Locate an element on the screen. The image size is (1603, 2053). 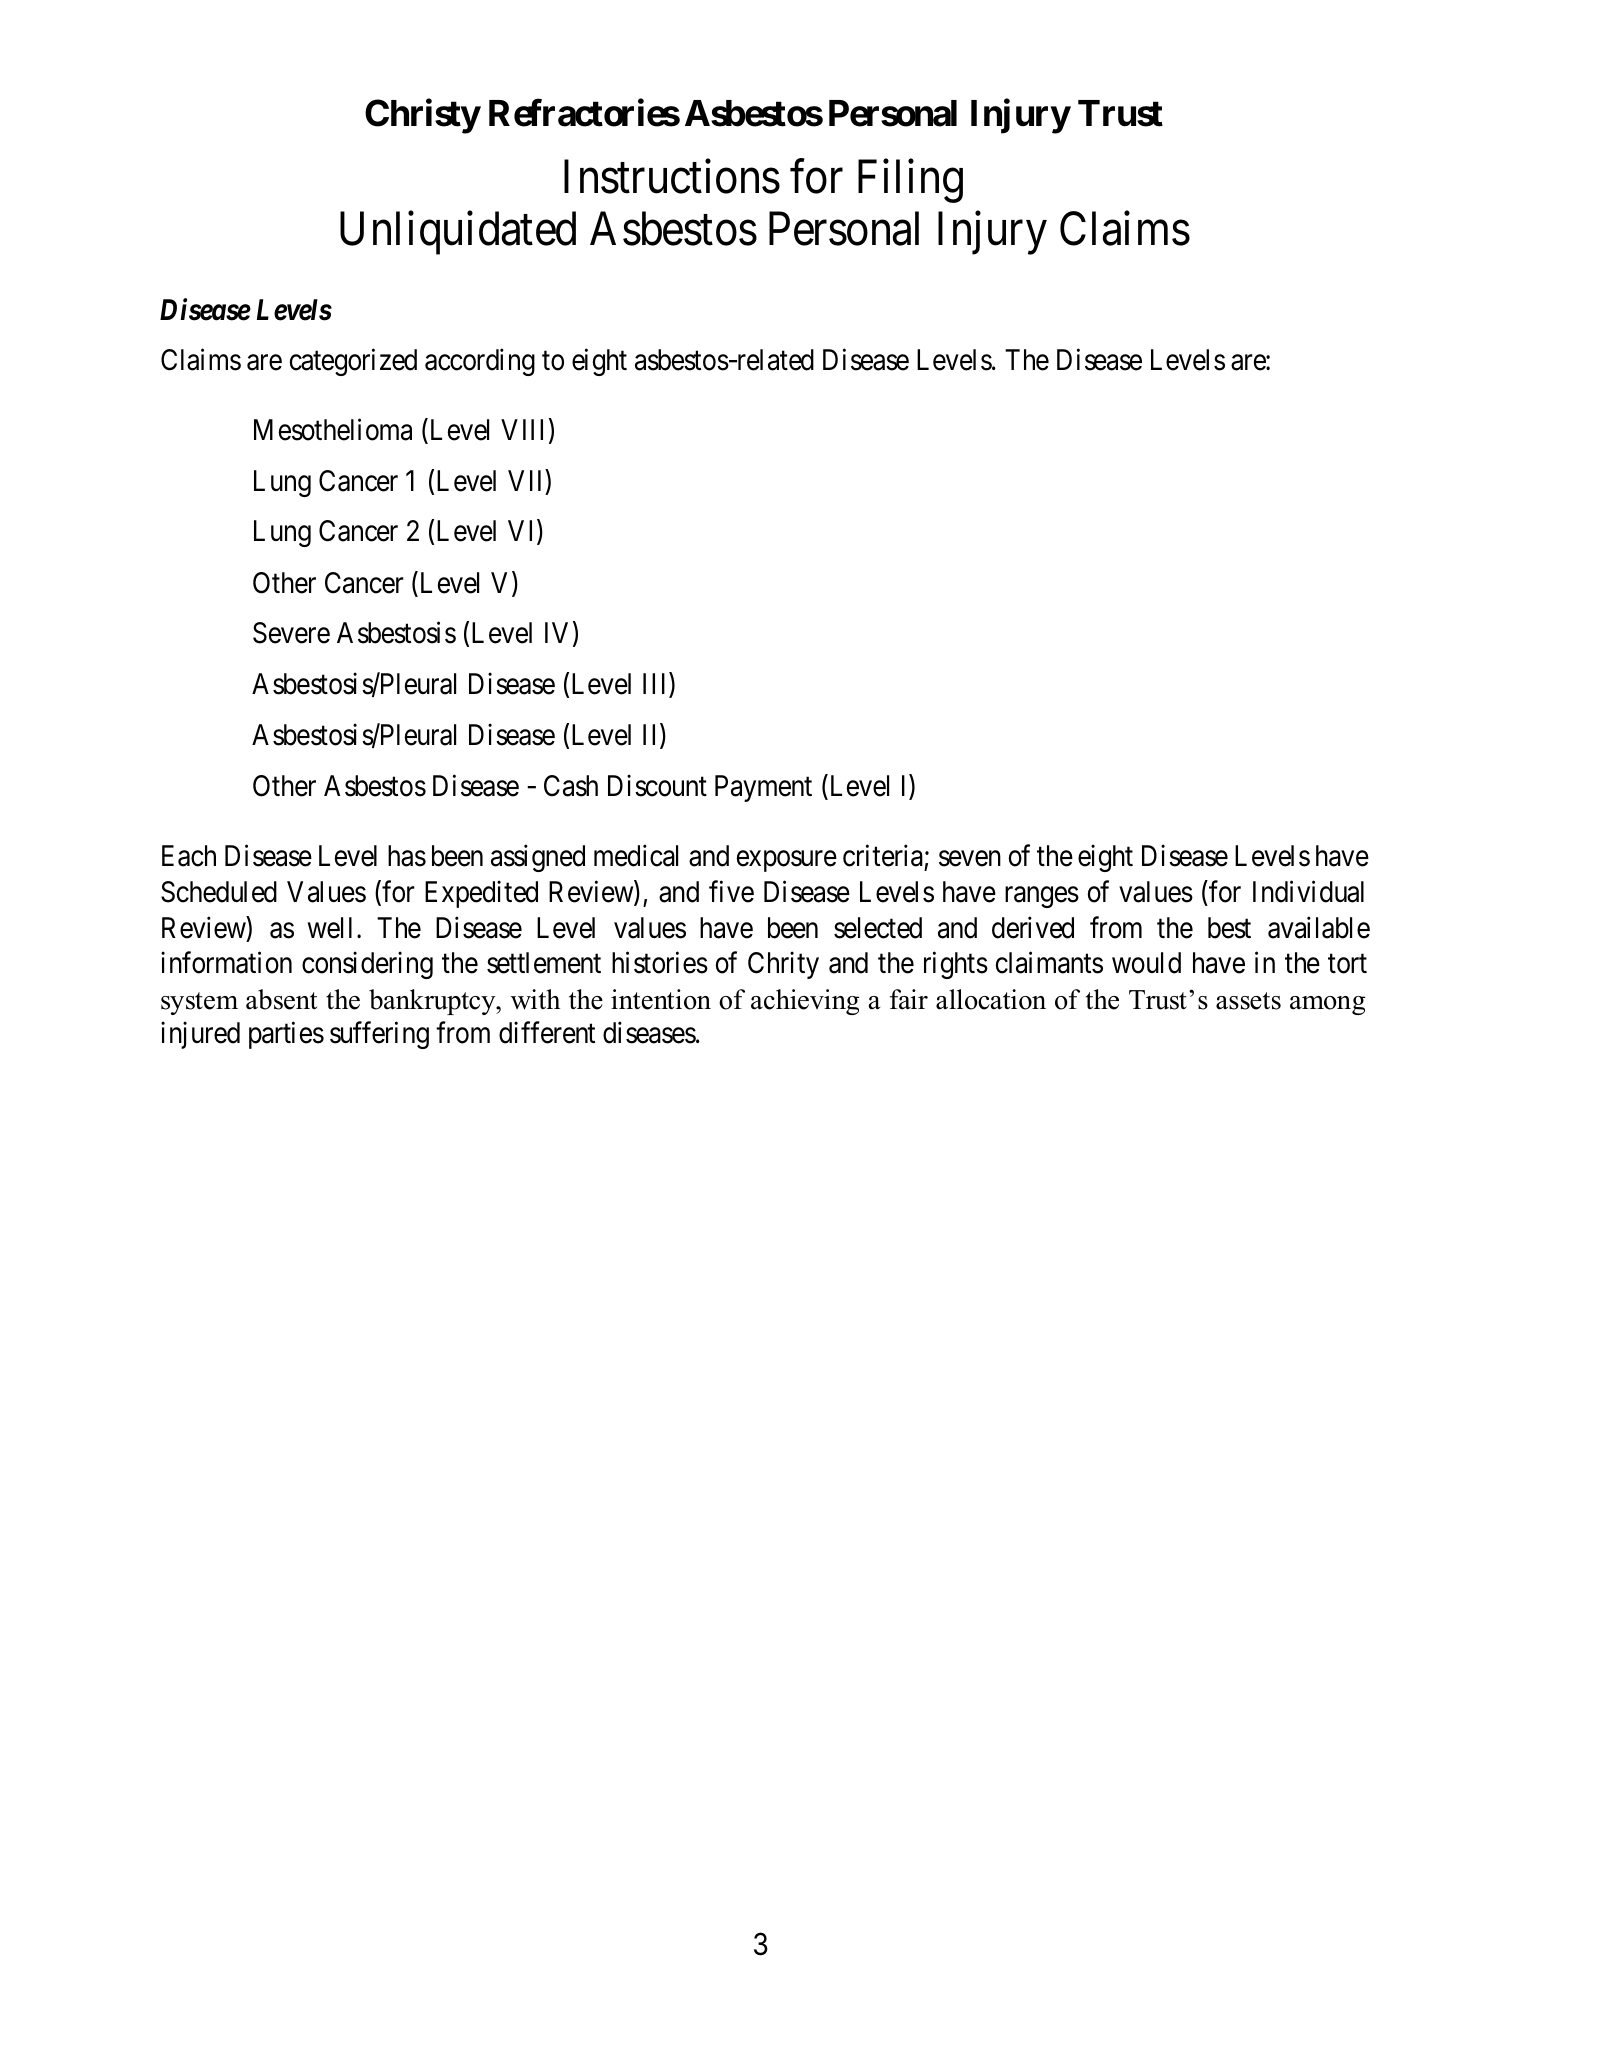
Mesothelioma is located at coordinates (333, 430).
